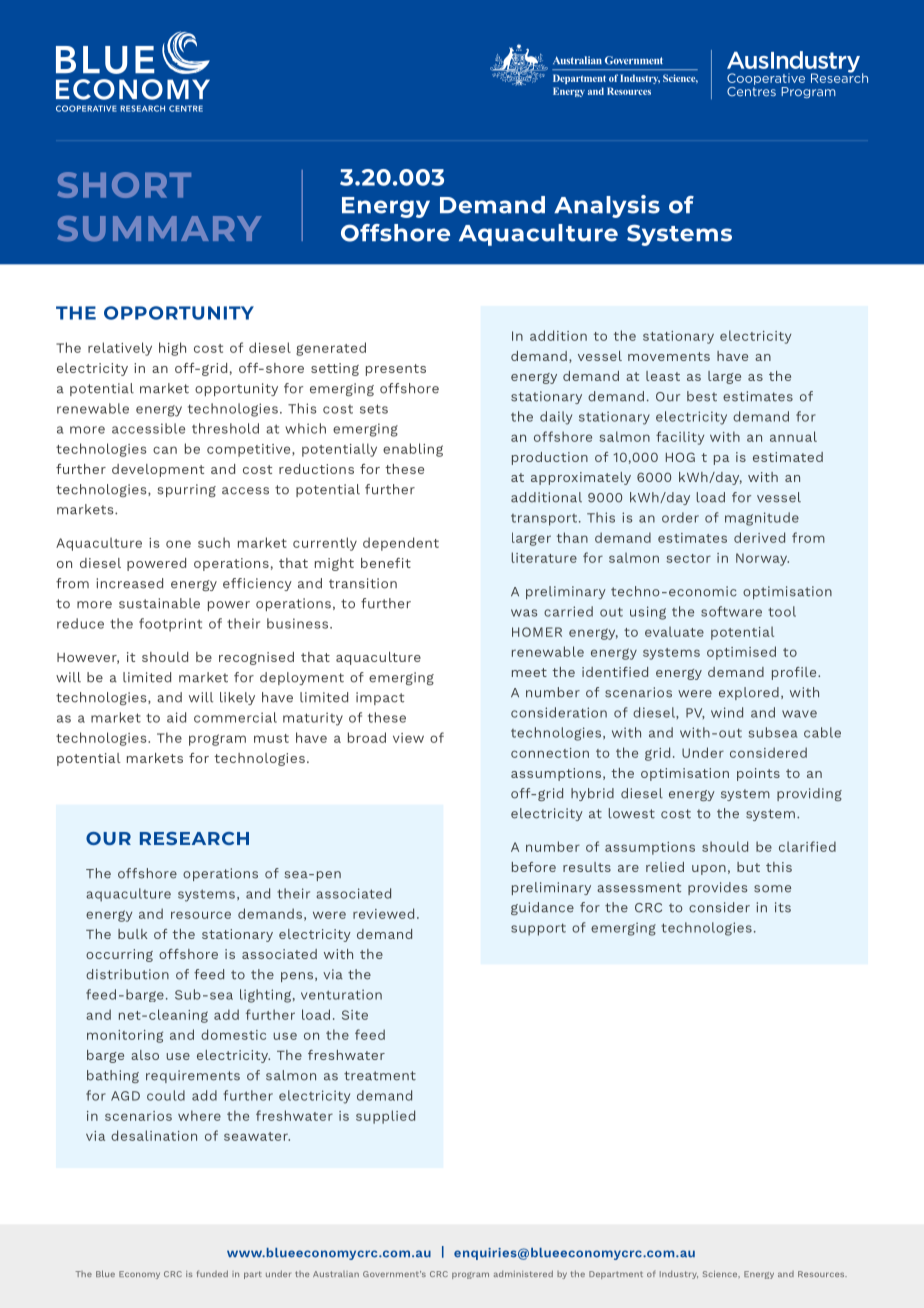 The height and width of the image is (1308, 924). Describe the element at coordinates (607, 206) in the image. I see `Analysis` at that location.
